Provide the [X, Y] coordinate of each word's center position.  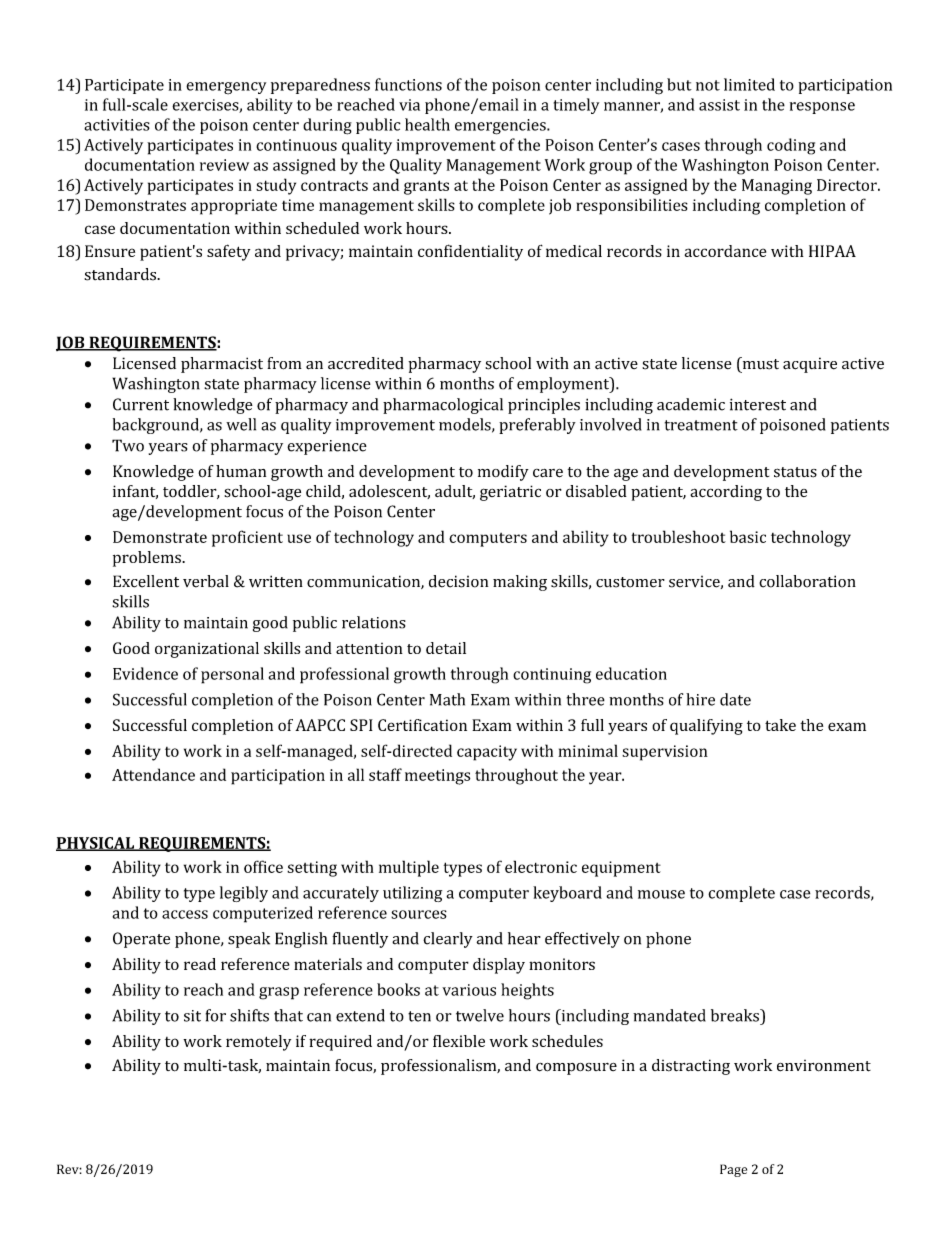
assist [719, 105]
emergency [226, 88]
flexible [459, 1041]
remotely [258, 1043]
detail [446, 648]
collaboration [807, 581]
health [427, 124]
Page [733, 1170]
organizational [207, 650]
